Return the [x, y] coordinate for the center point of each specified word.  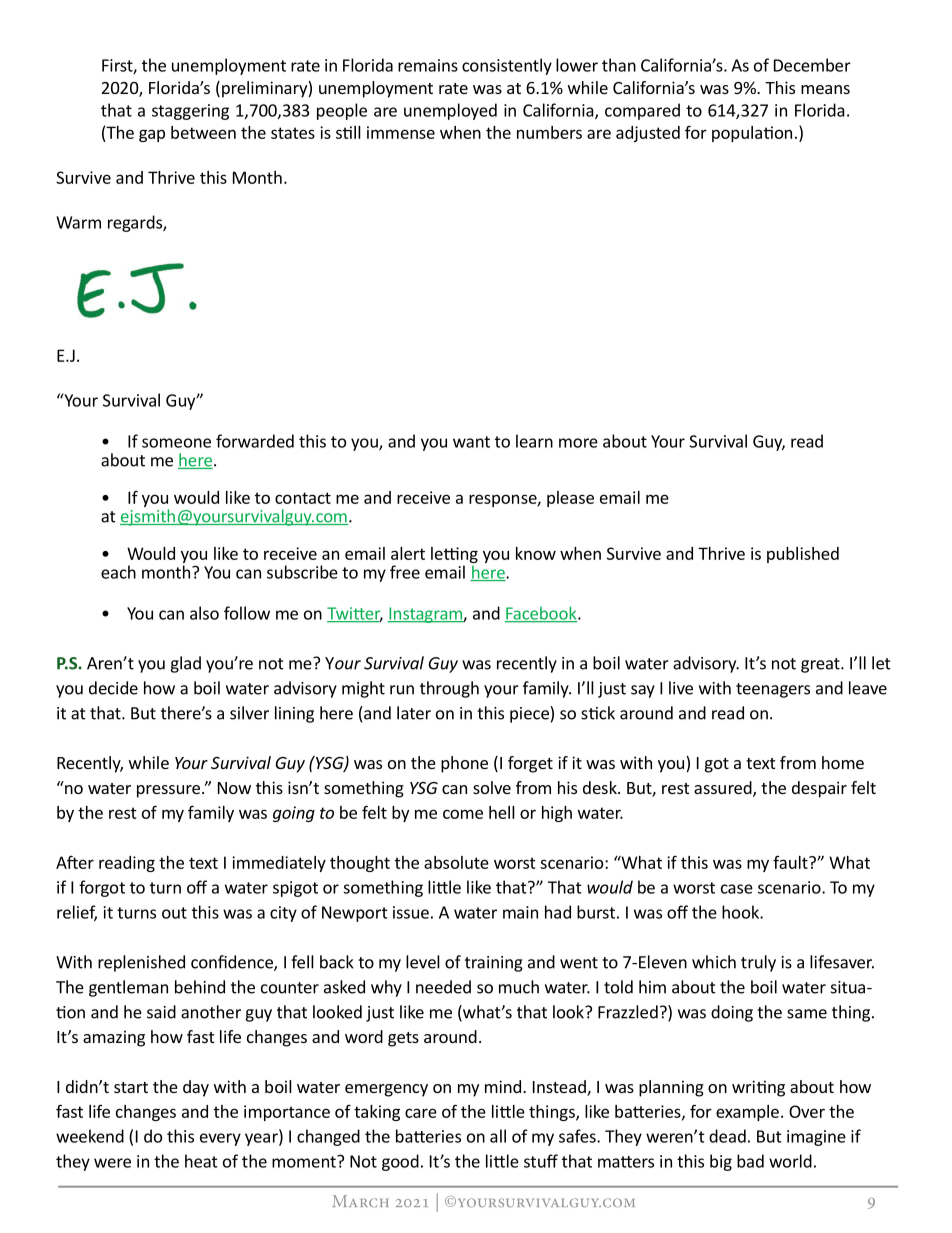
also [204, 613]
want [471, 442]
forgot [102, 888]
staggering [190, 112]
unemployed [450, 111]
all [498, 1136]
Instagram [425, 615]
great [821, 665]
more [578, 443]
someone [176, 443]
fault [791, 862]
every [220, 1139]
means [825, 89]
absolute [456, 862]
